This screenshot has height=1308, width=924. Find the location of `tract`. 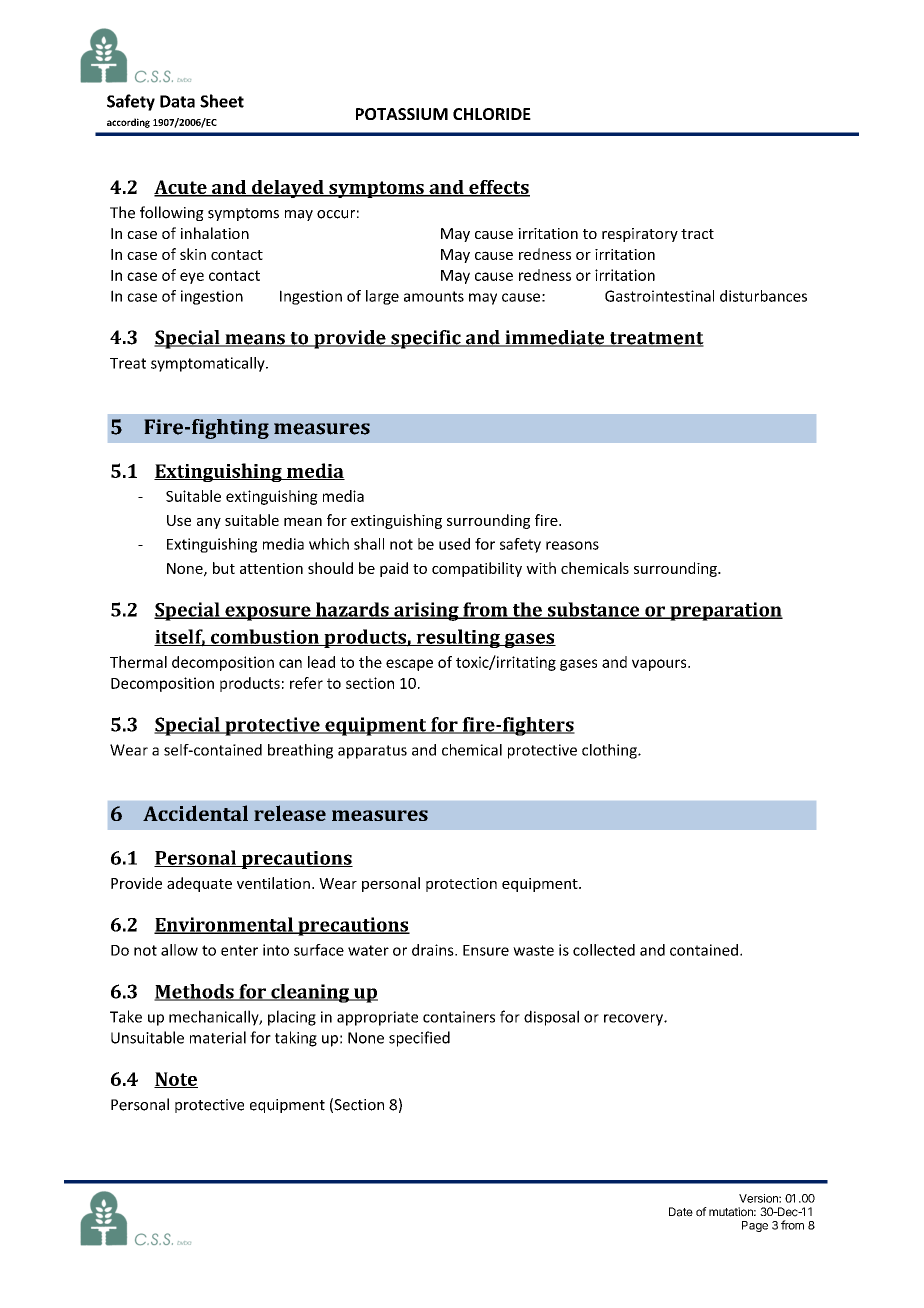

tract is located at coordinates (697, 234).
